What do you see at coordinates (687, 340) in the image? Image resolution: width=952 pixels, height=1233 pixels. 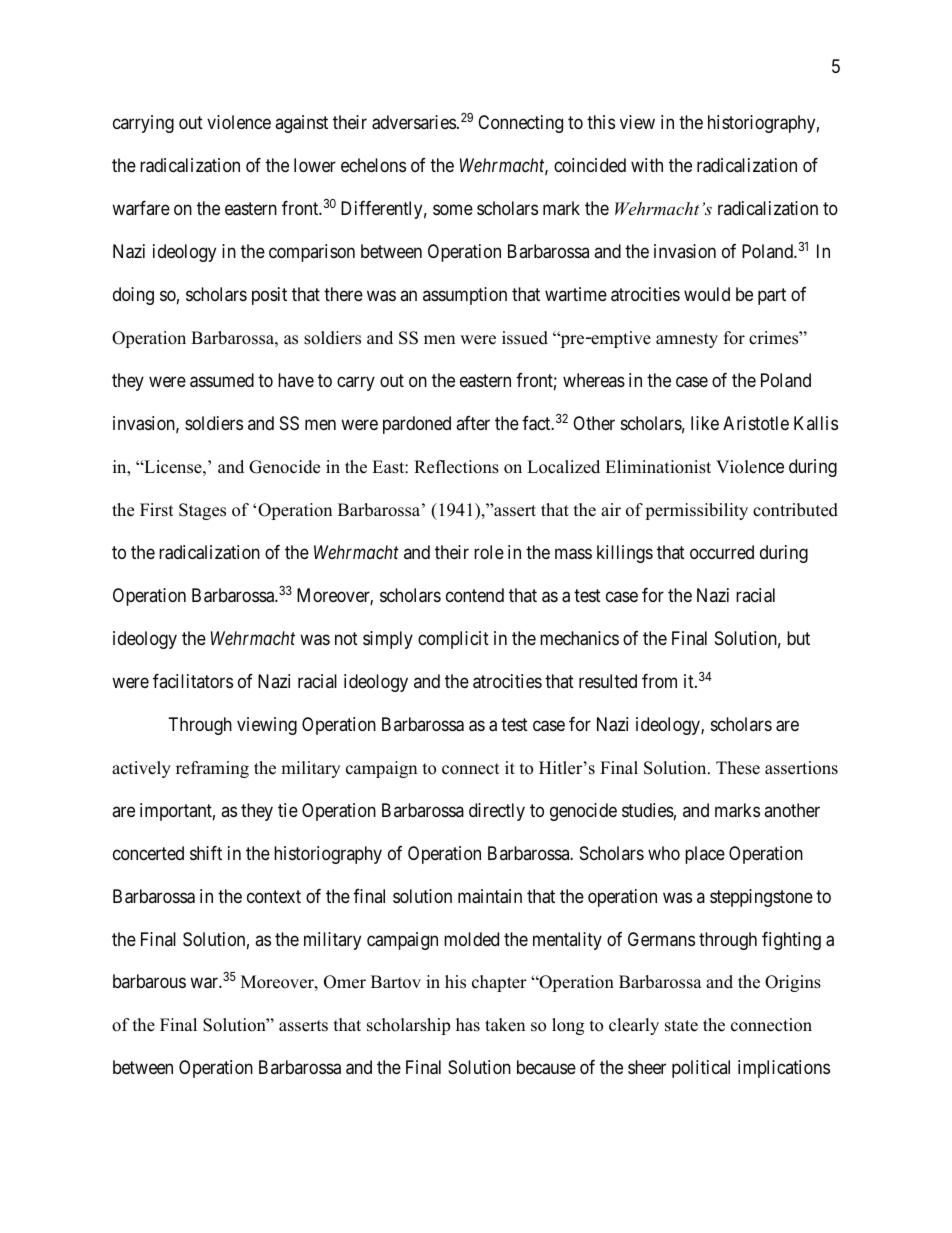 I see `amnesty` at bounding box center [687, 340].
